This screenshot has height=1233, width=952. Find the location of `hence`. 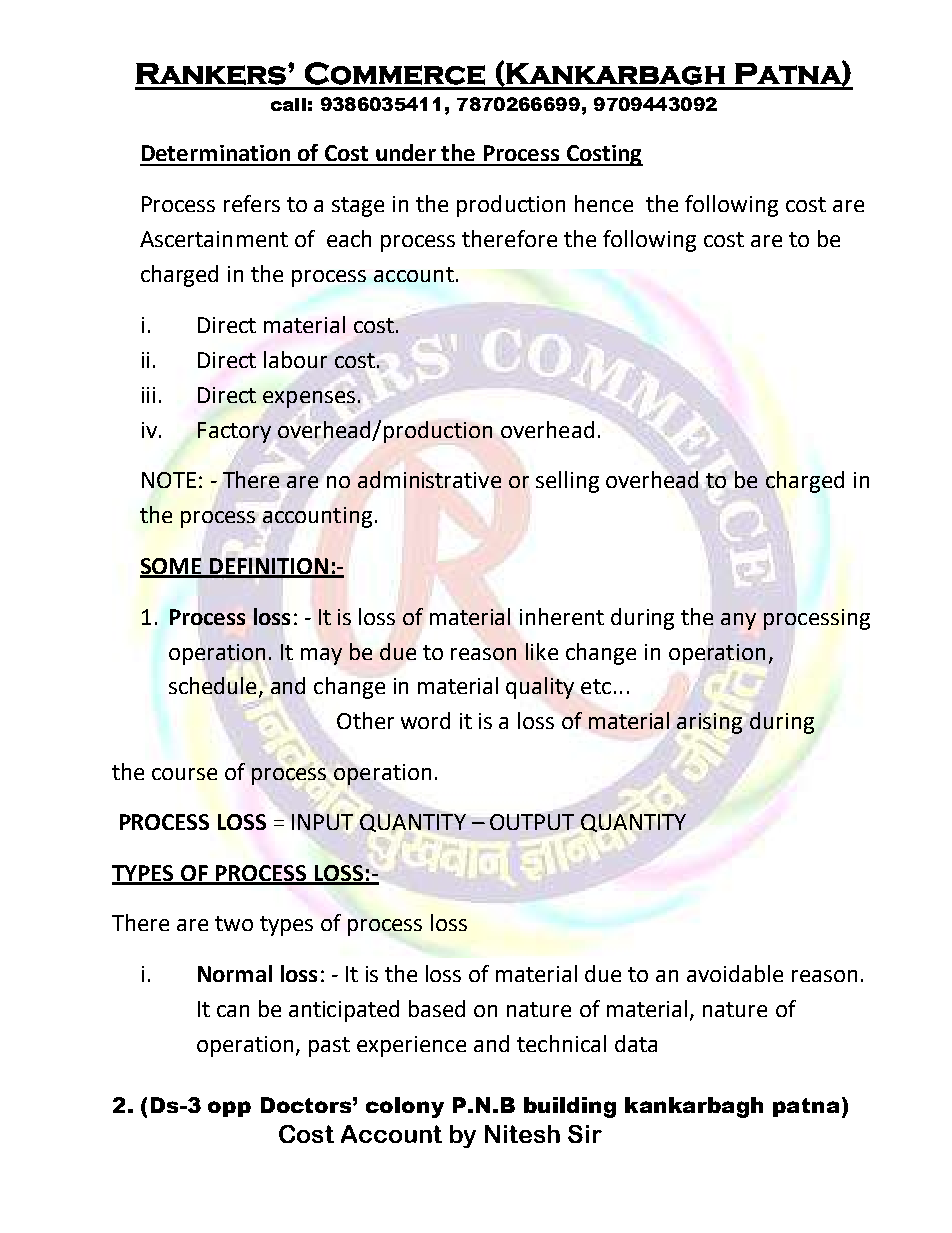

hence is located at coordinates (604, 203).
